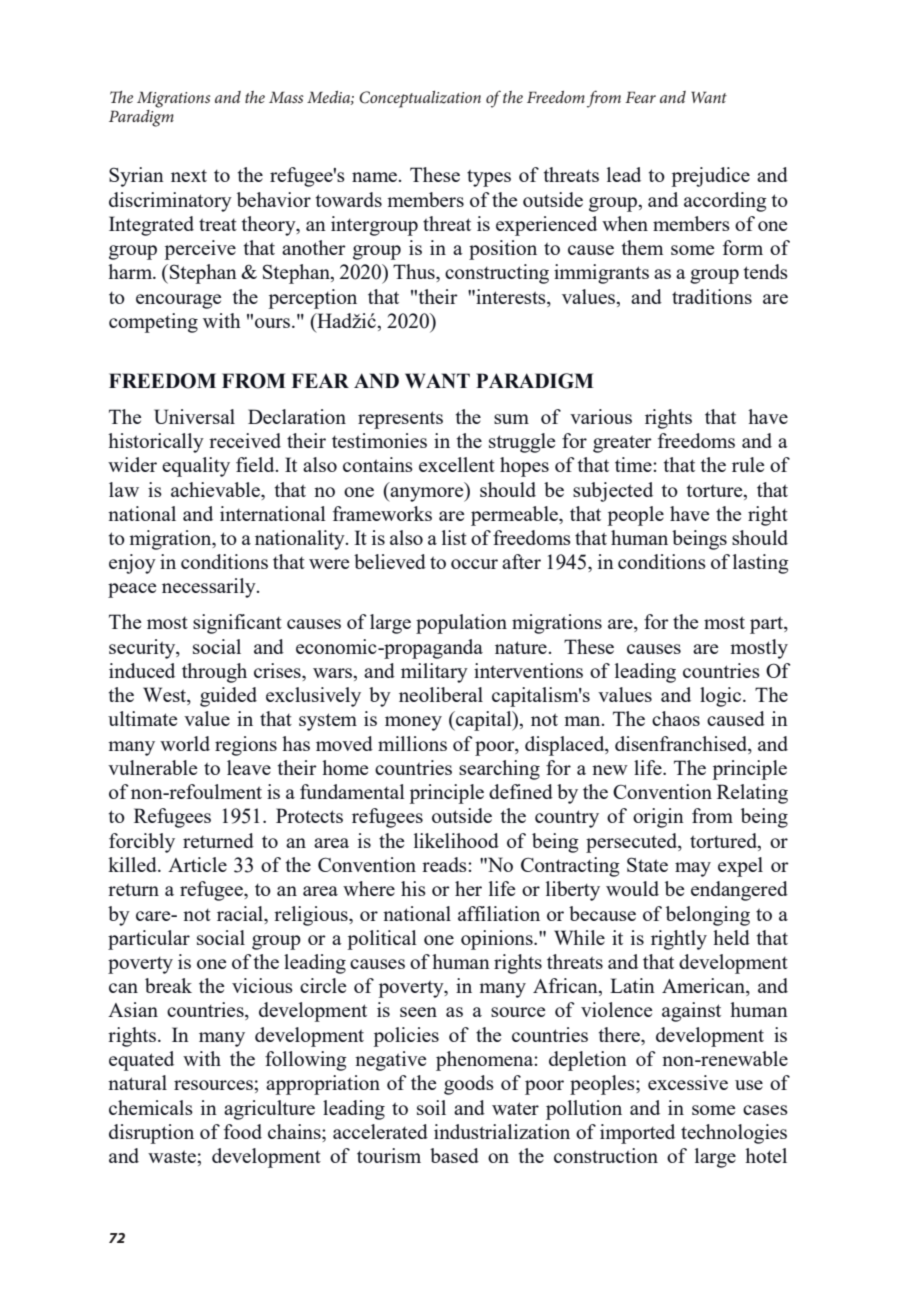 Image resolution: width=924 pixels, height=1305 pixels. Describe the element at coordinates (189, 176) in the screenshot. I see `next` at that location.
